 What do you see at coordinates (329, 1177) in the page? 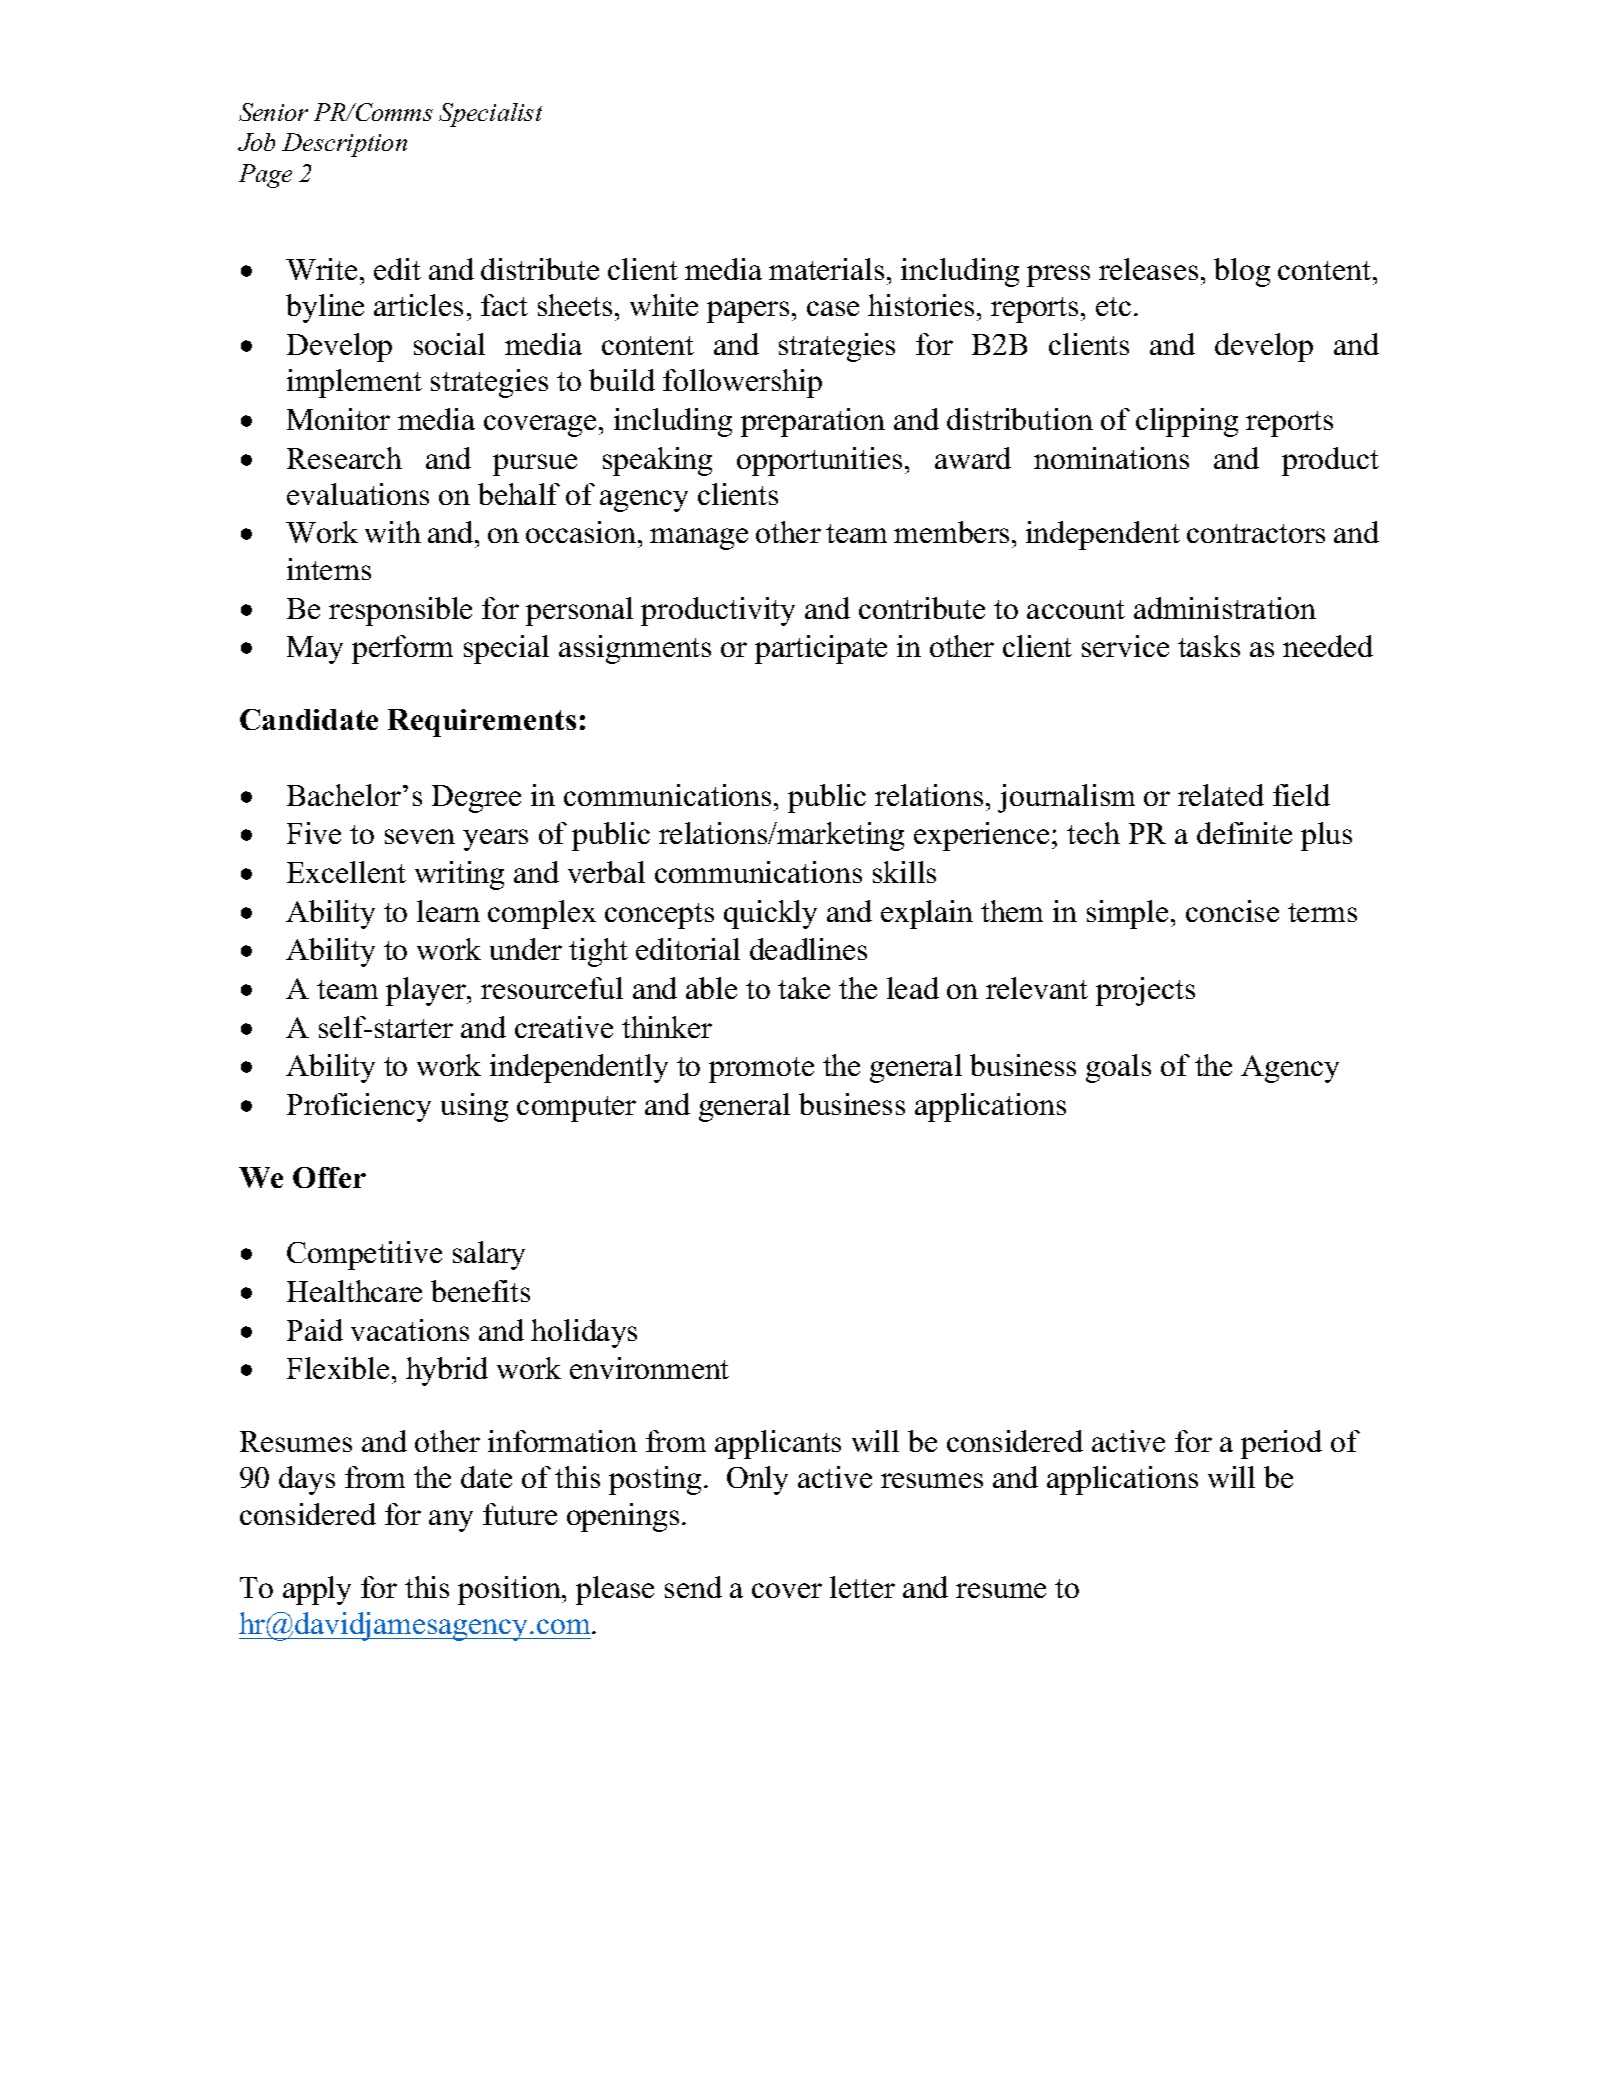
I see `Offer` at bounding box center [329, 1177].
